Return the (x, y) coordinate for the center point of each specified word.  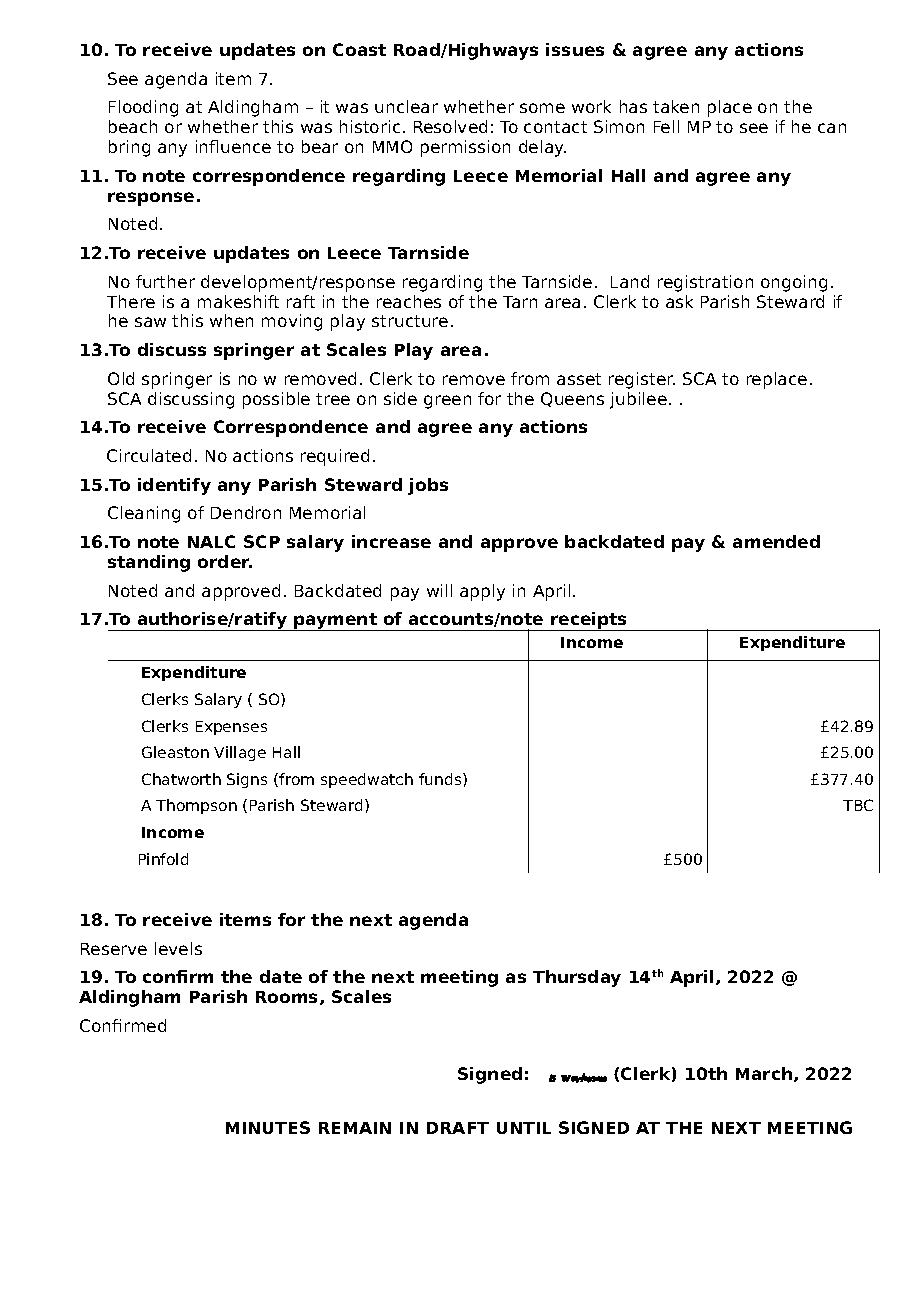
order (225, 561)
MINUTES (268, 1127)
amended (776, 541)
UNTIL (524, 1128)
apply (482, 592)
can (832, 128)
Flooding (143, 108)
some (542, 108)
